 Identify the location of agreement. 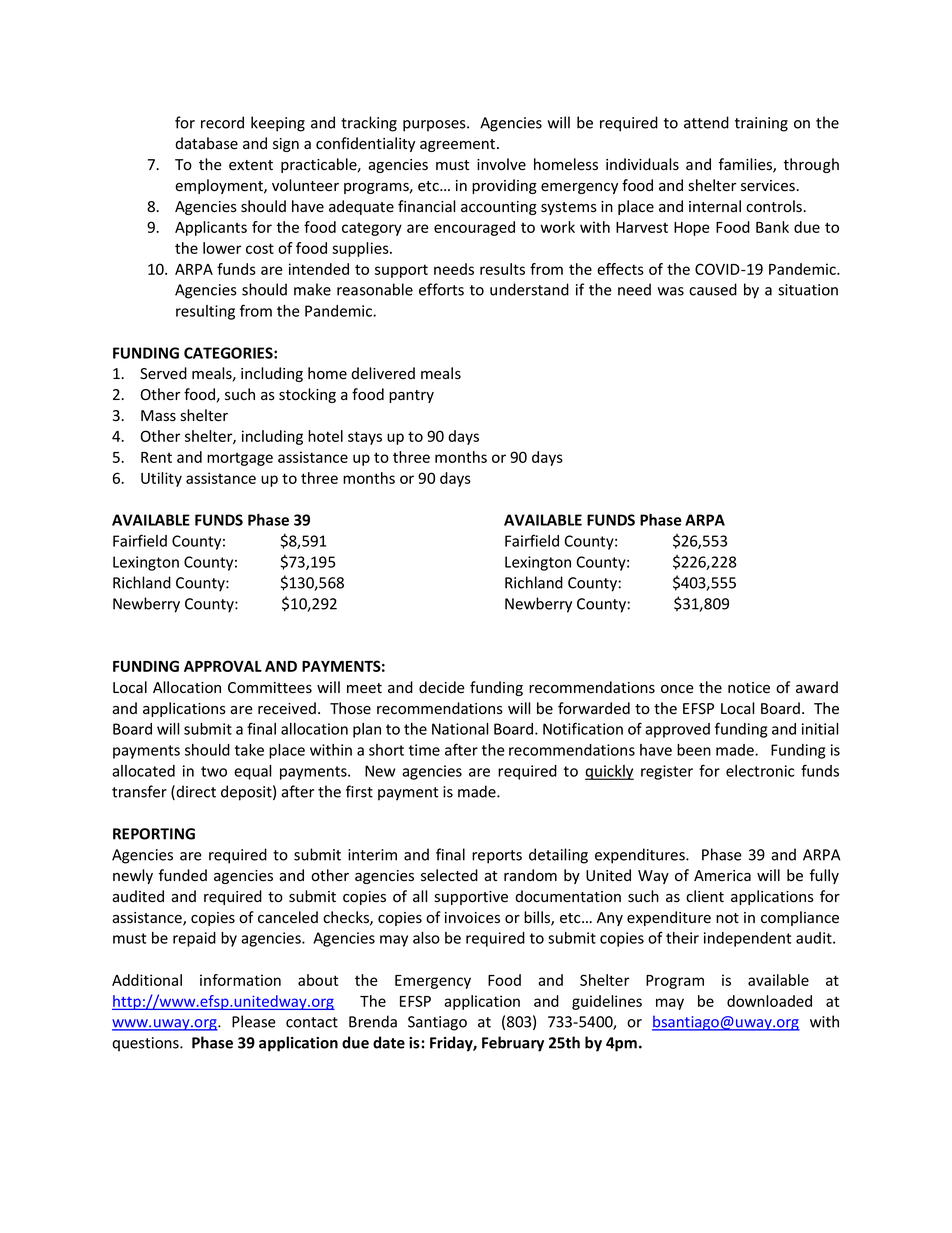
(459, 145).
